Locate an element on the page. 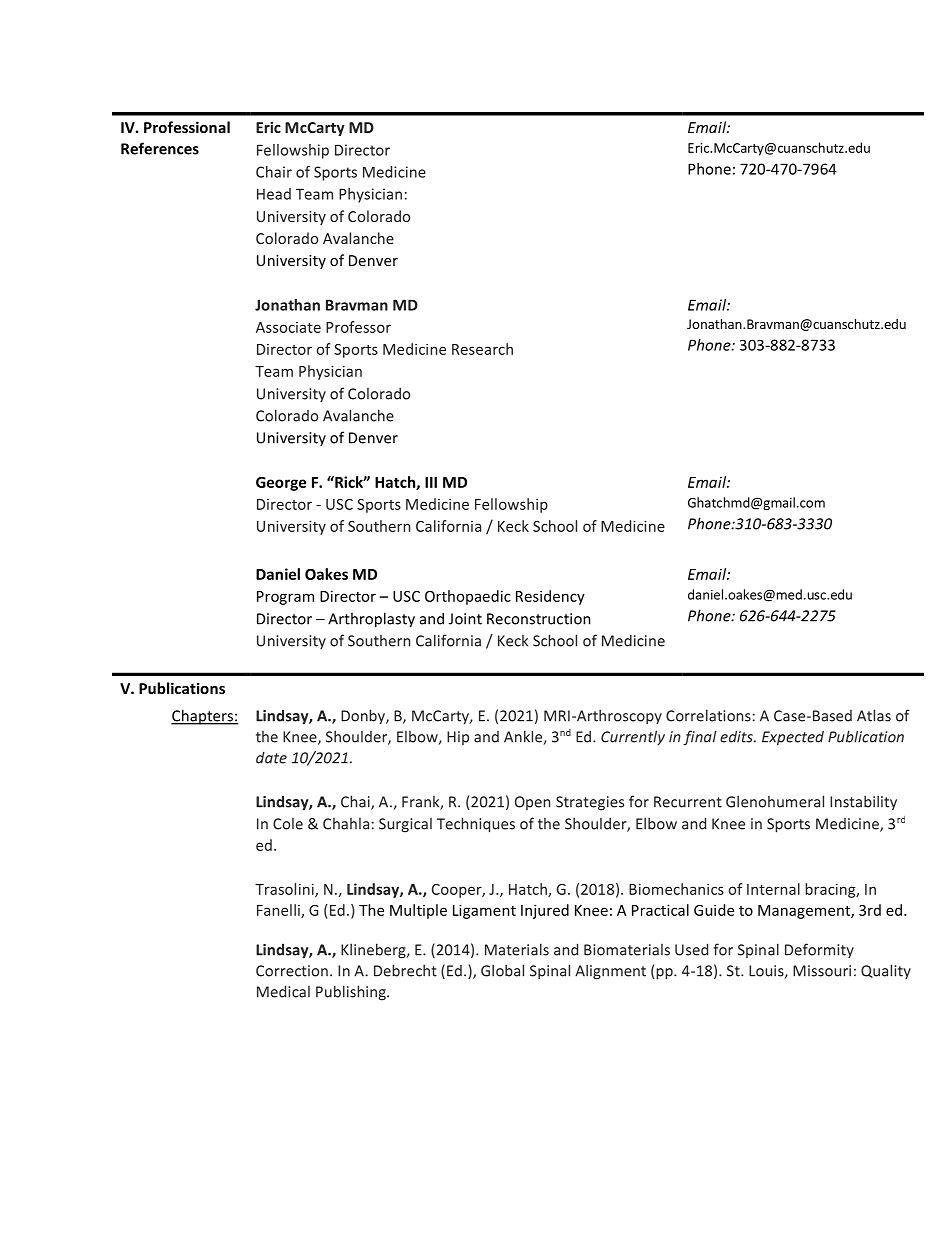 The width and height of the page is (952, 1233). Global is located at coordinates (502, 970).
